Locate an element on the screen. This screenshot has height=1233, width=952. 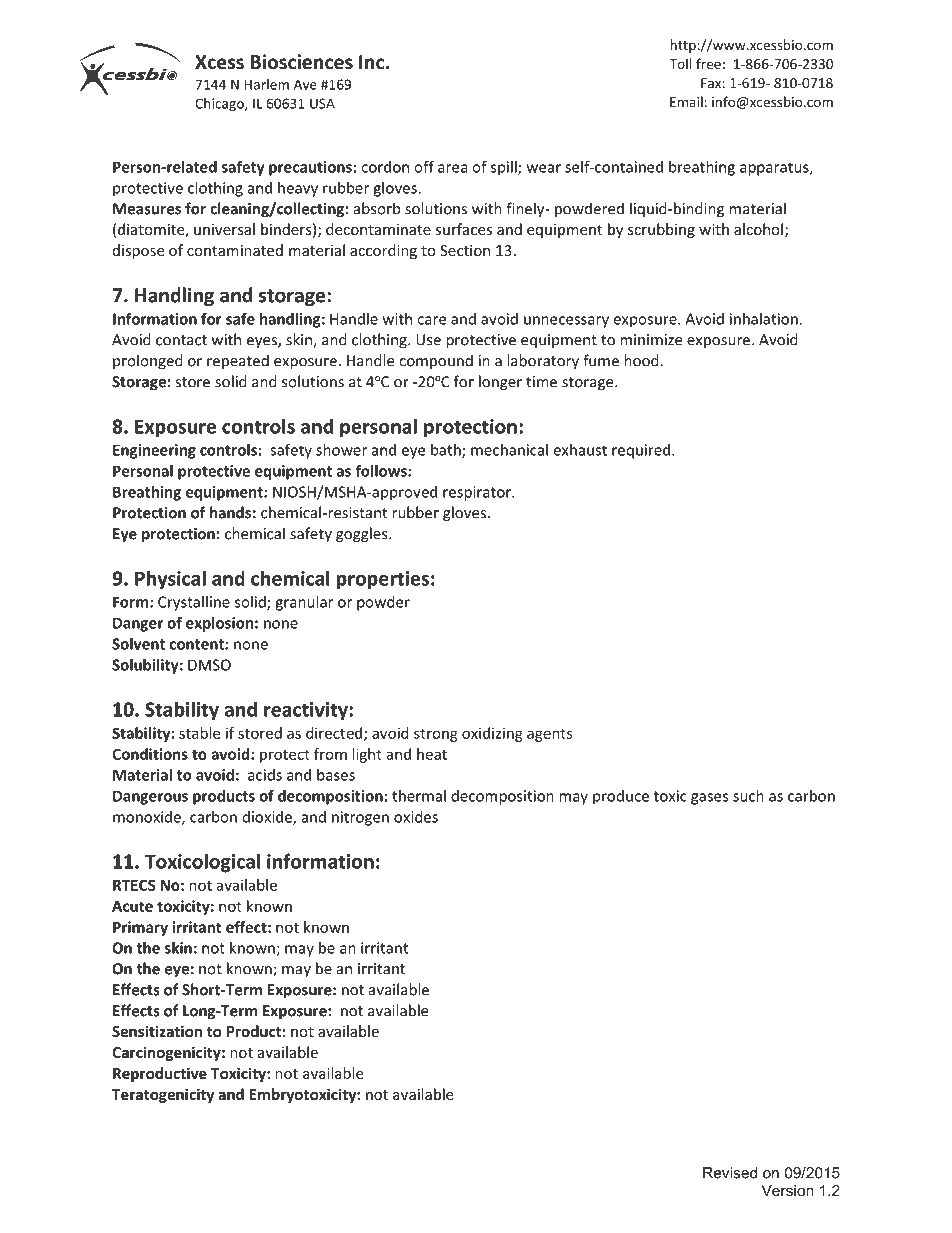
area is located at coordinates (453, 168).
